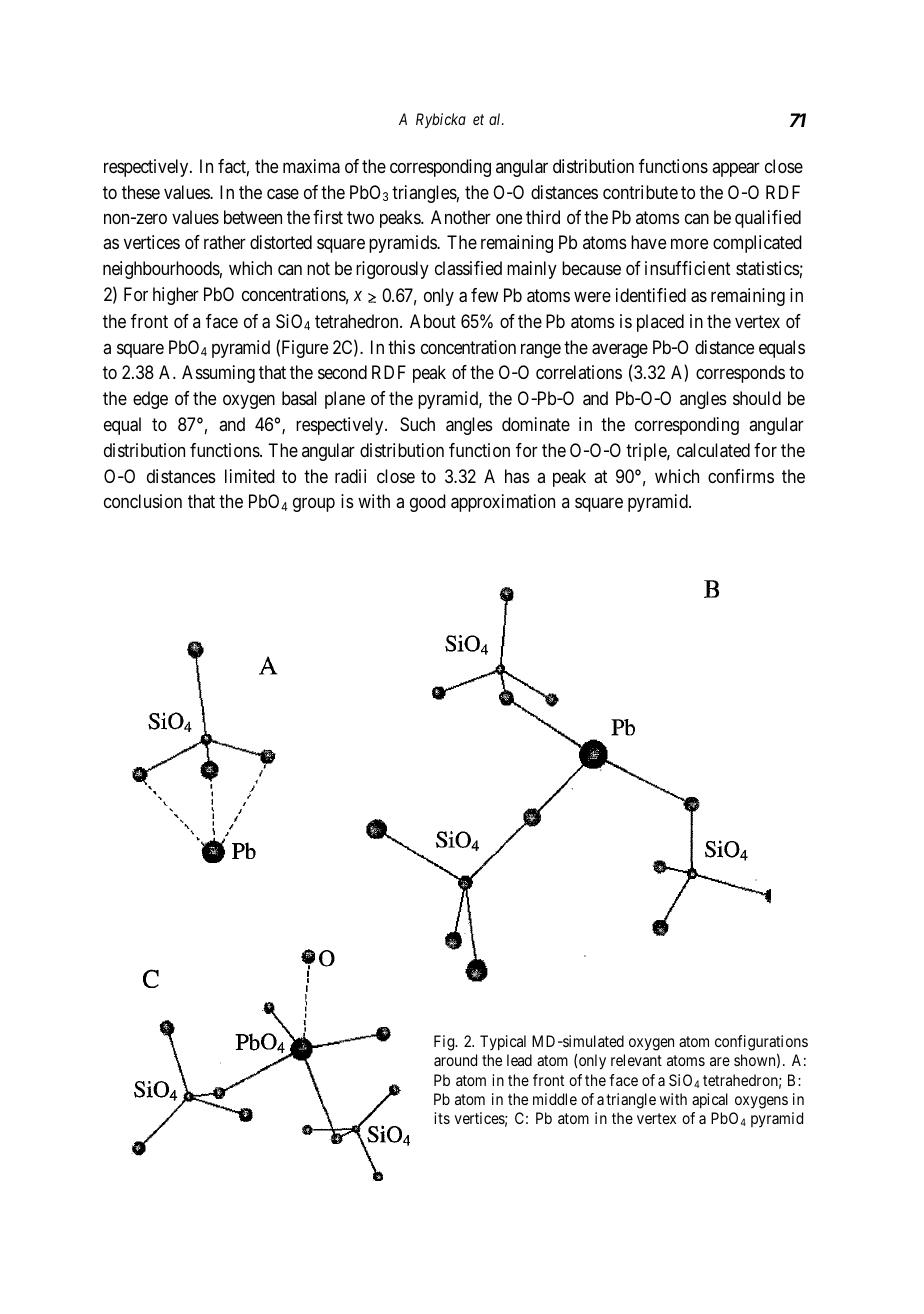 This screenshot has height=1314, width=924. I want to click on apical, so click(710, 1101).
